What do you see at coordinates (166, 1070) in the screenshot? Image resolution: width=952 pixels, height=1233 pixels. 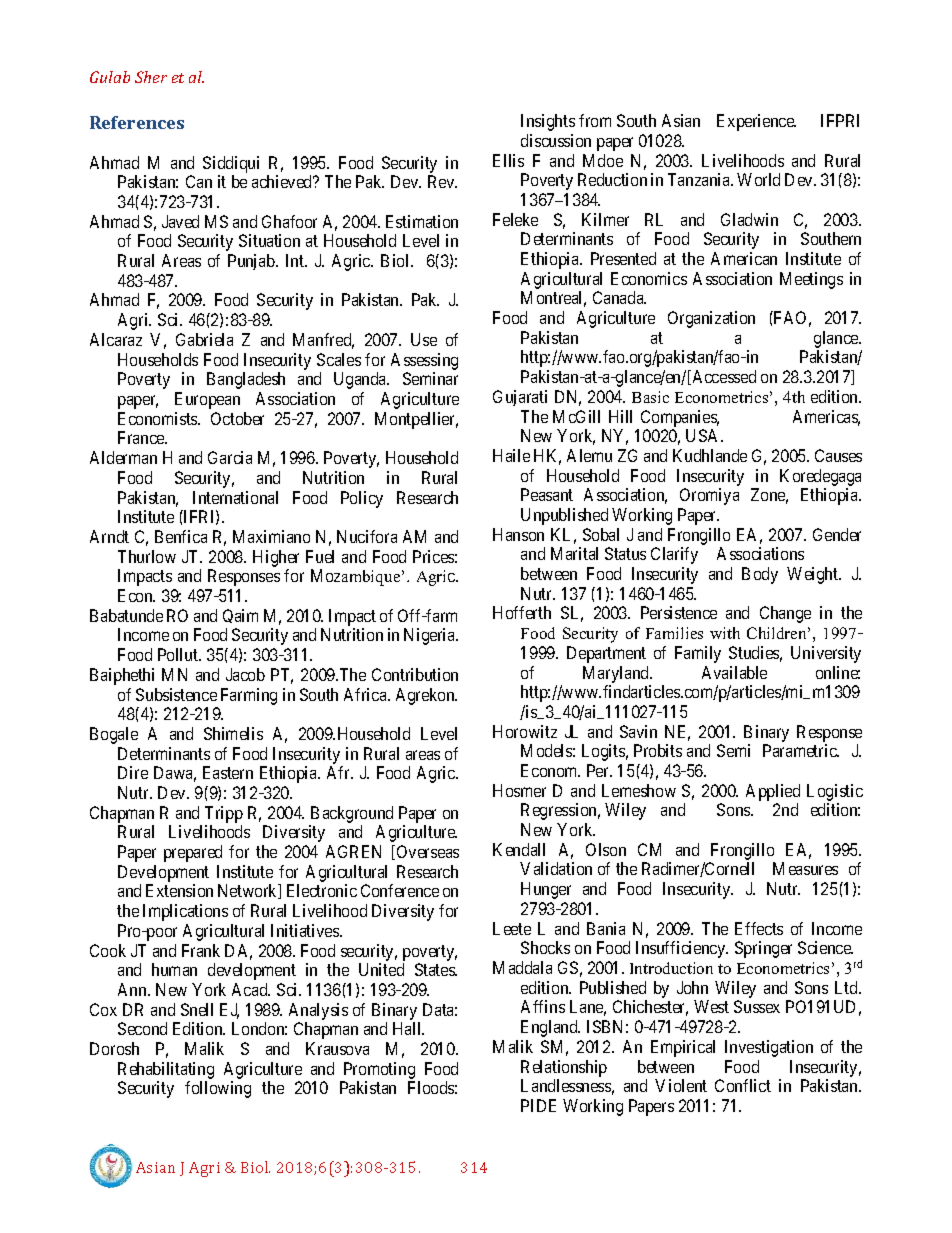 I see `Rehabilitating` at bounding box center [166, 1070].
